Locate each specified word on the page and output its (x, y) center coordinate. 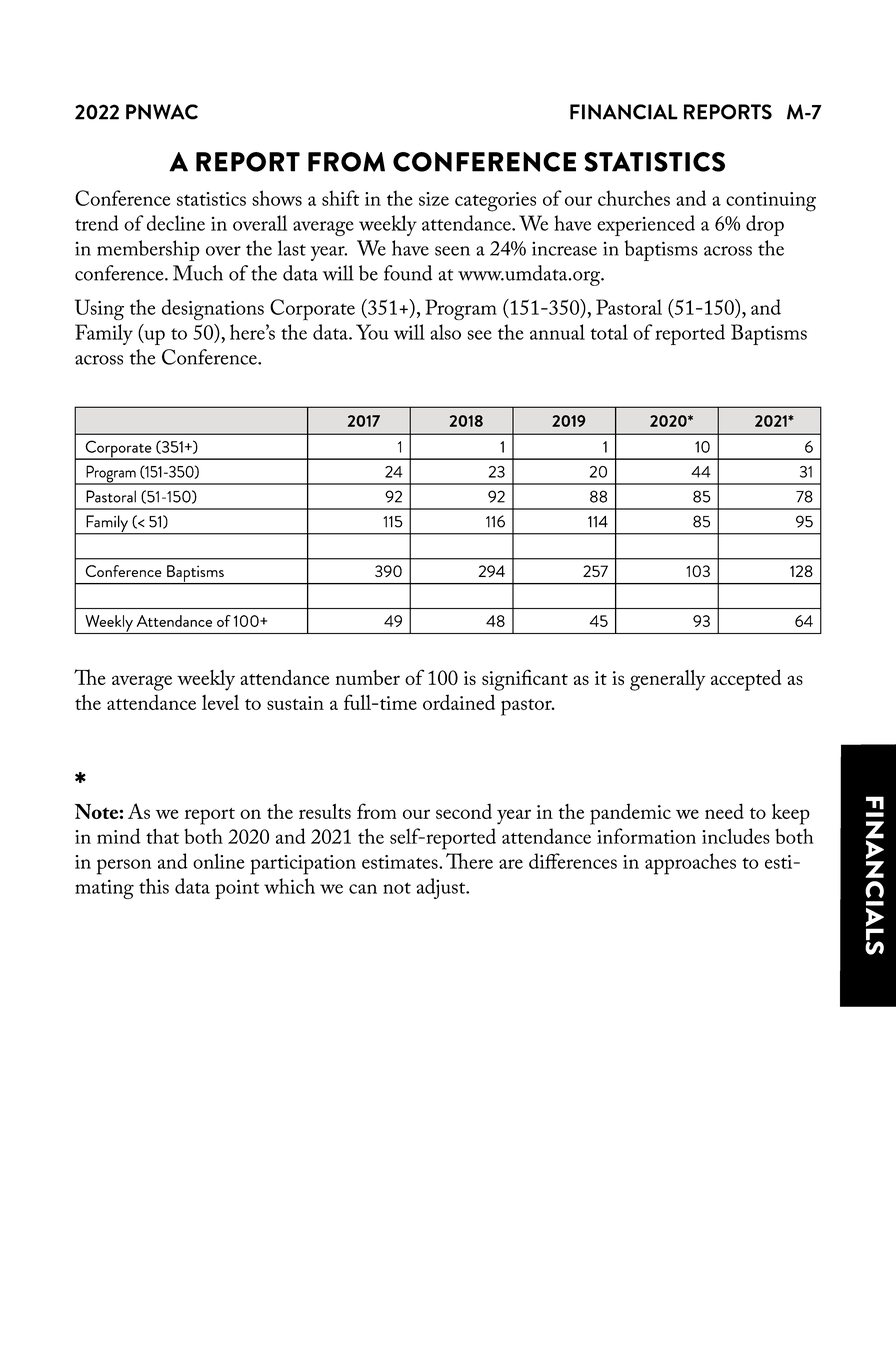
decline (176, 223)
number (368, 677)
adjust (442, 888)
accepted (746, 680)
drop (765, 225)
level (220, 702)
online (219, 861)
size (434, 199)
